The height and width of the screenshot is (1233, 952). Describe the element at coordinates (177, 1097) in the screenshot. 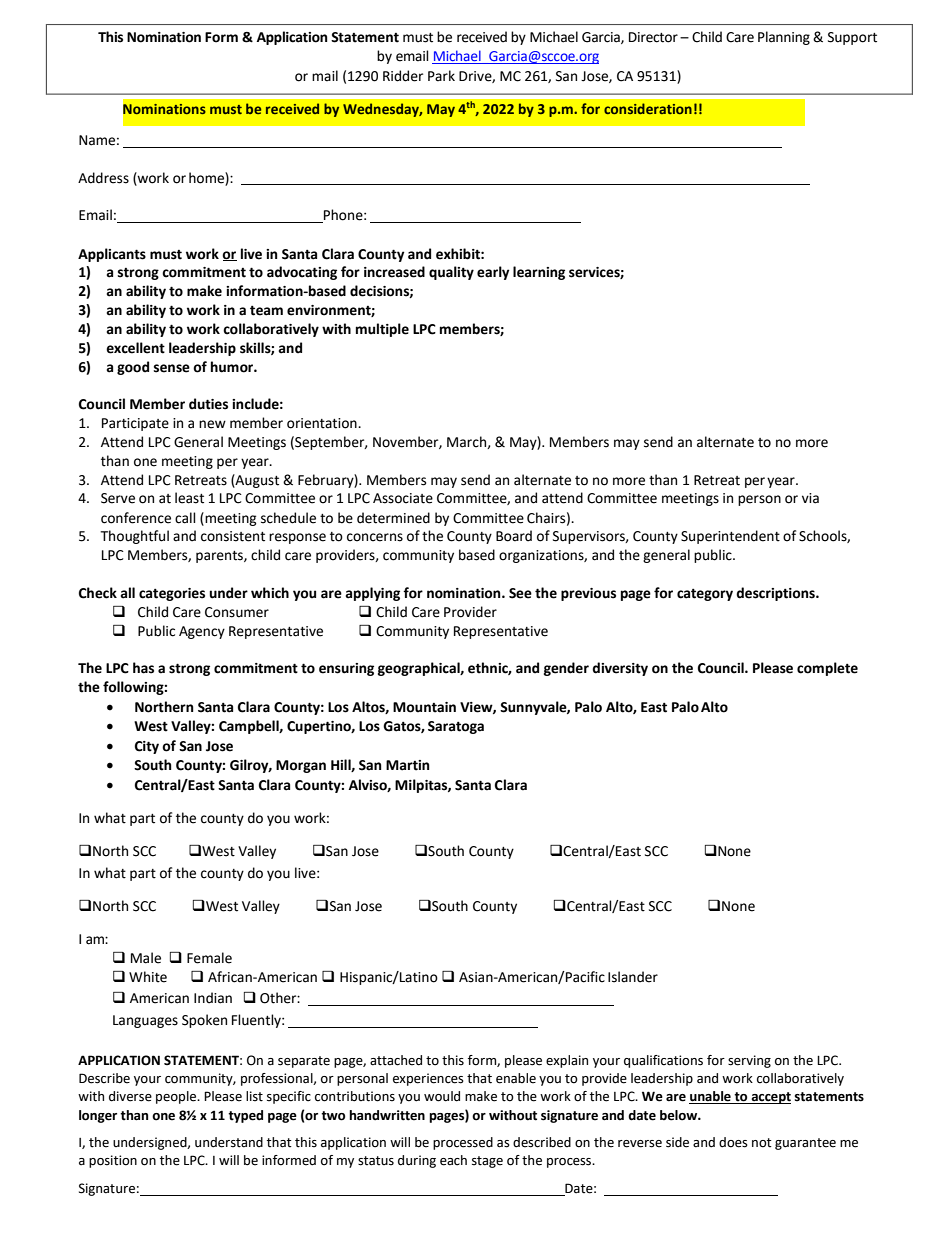

I see `people` at that location.
